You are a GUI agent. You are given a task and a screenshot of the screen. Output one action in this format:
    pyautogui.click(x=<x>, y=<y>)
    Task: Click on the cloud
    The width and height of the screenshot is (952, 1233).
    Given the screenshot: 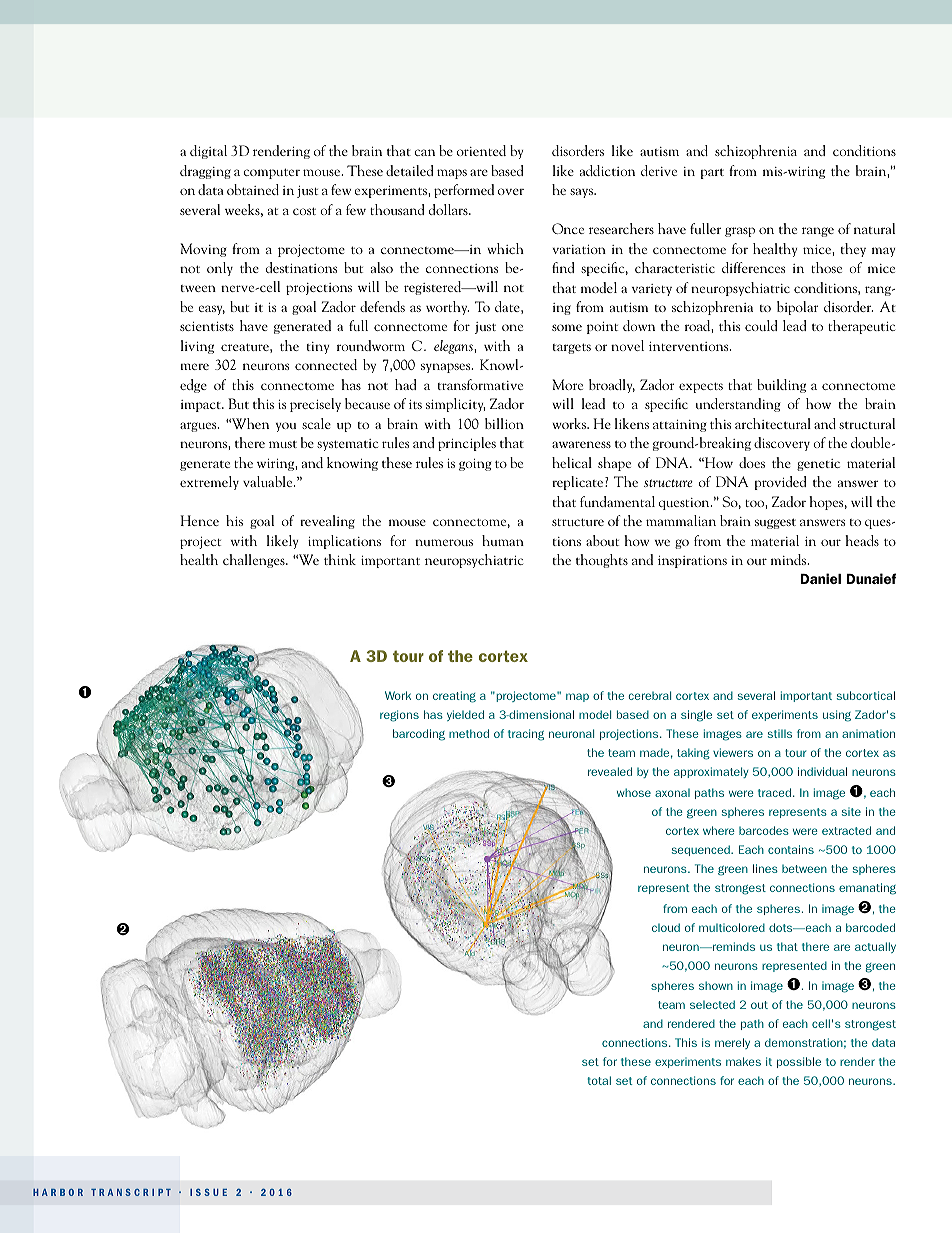 What is the action you would take?
    pyautogui.click(x=666, y=927)
